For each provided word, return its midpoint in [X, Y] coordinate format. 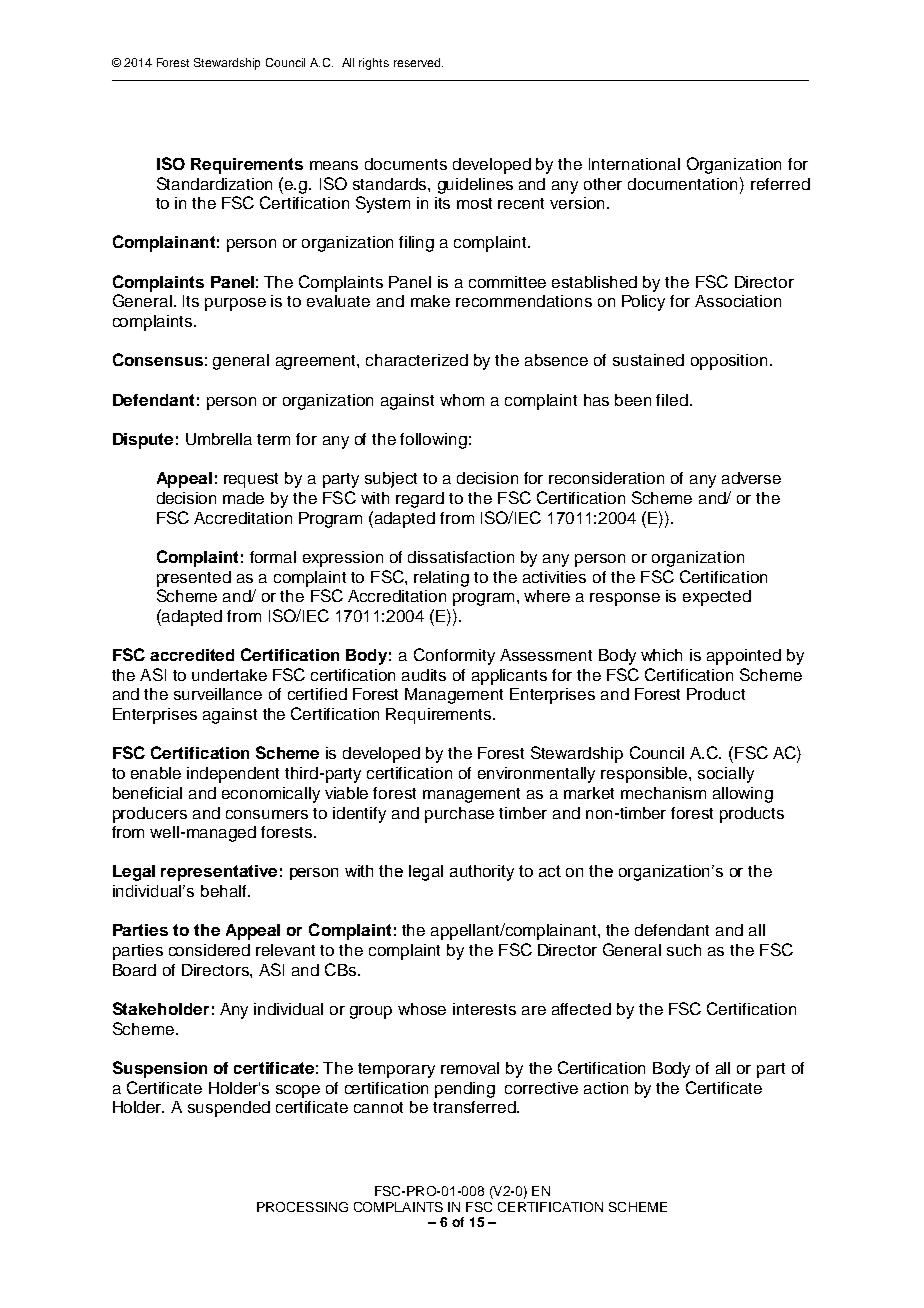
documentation [684, 183]
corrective [541, 1088]
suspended [229, 1109]
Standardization [214, 183]
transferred [475, 1107]
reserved [418, 62]
